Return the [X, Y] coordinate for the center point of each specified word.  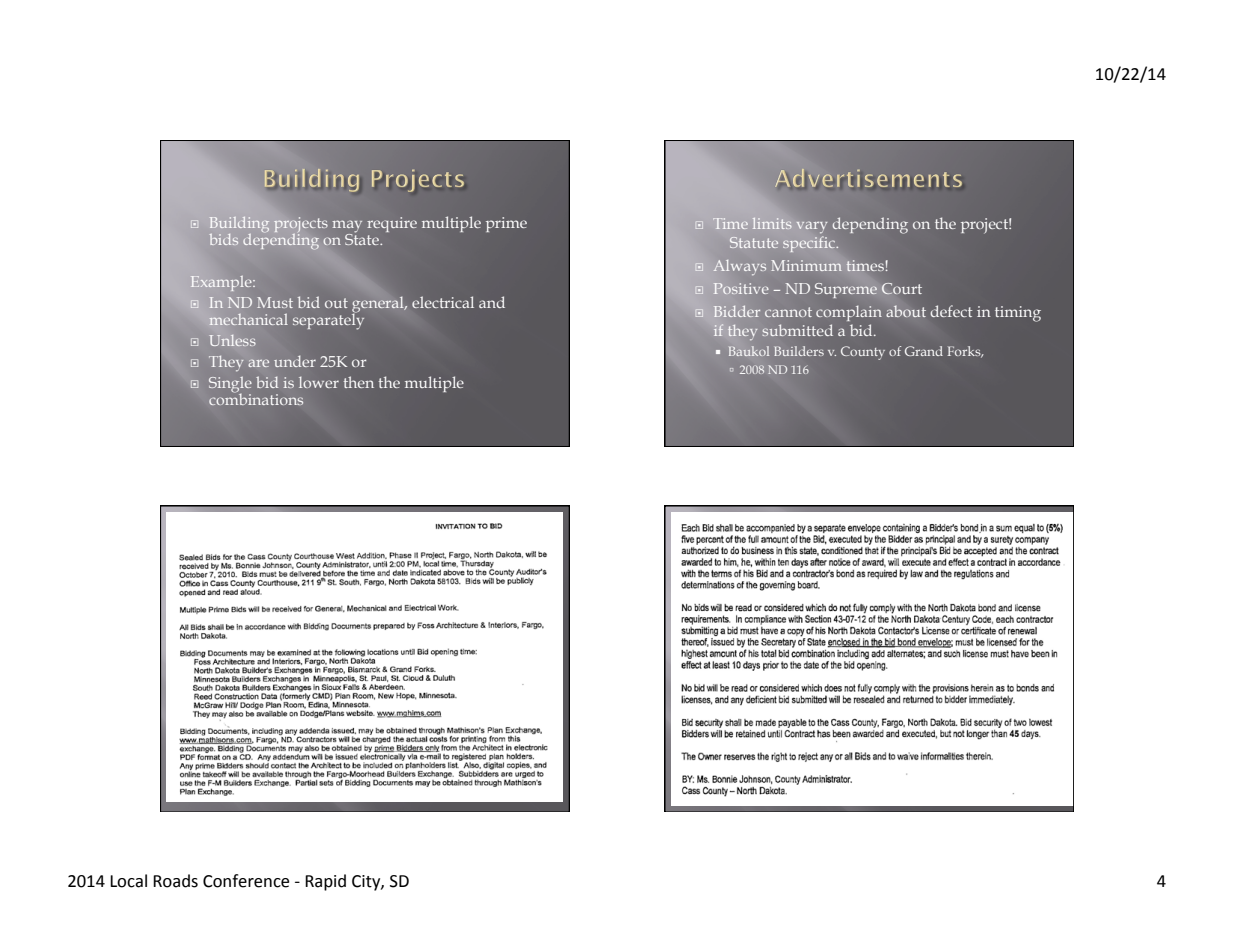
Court [901, 289]
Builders [799, 351]
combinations [256, 398]
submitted [797, 330]
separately [328, 320]
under [295, 361]
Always [739, 267]
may [347, 227]
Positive [740, 288]
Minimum [806, 265]
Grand [924, 351]
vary [812, 227]
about [906, 311]
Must [275, 302]
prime [506, 224]
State [363, 238]
